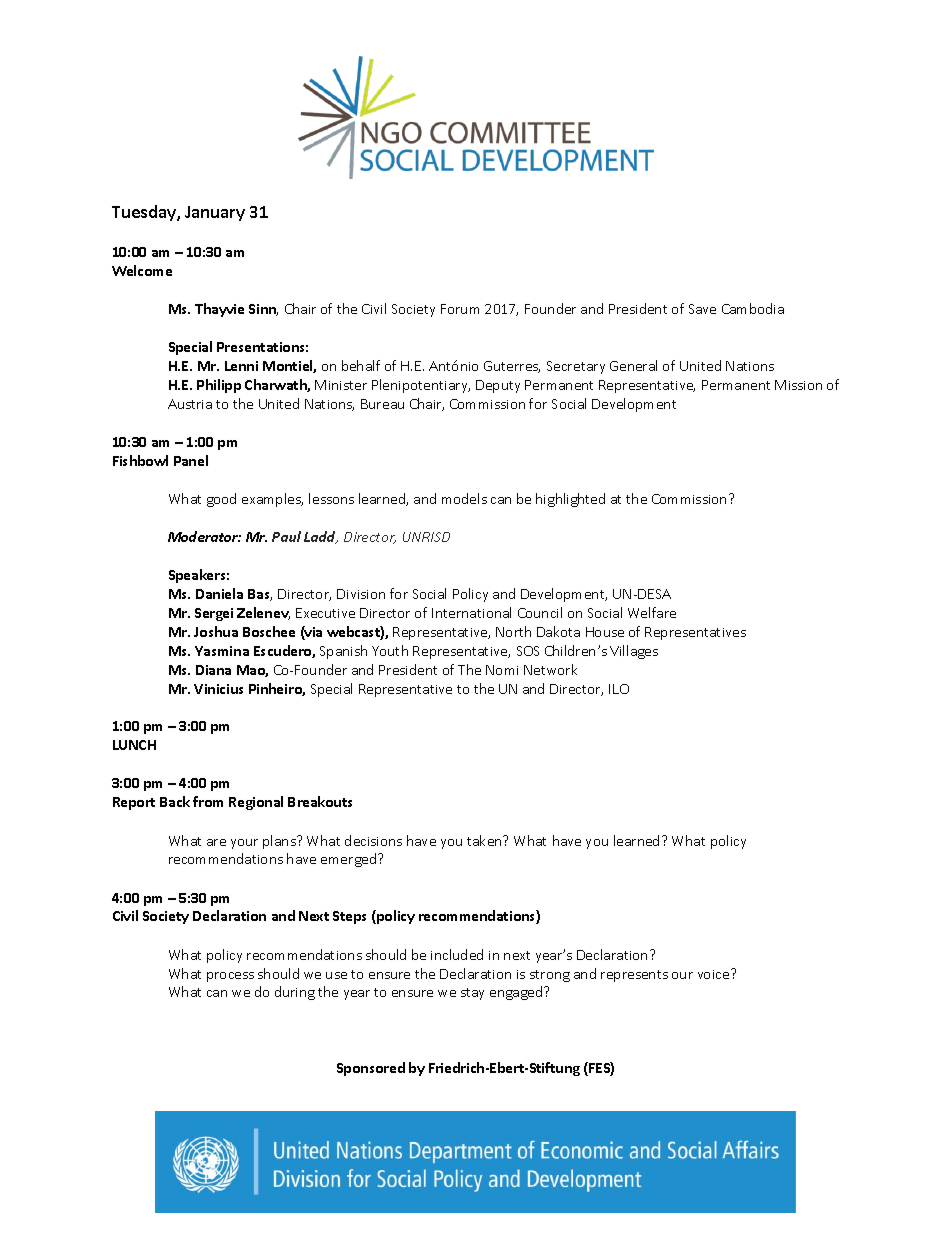 Image resolution: width=952 pixels, height=1233 pixels. I want to click on voice, so click(715, 974).
